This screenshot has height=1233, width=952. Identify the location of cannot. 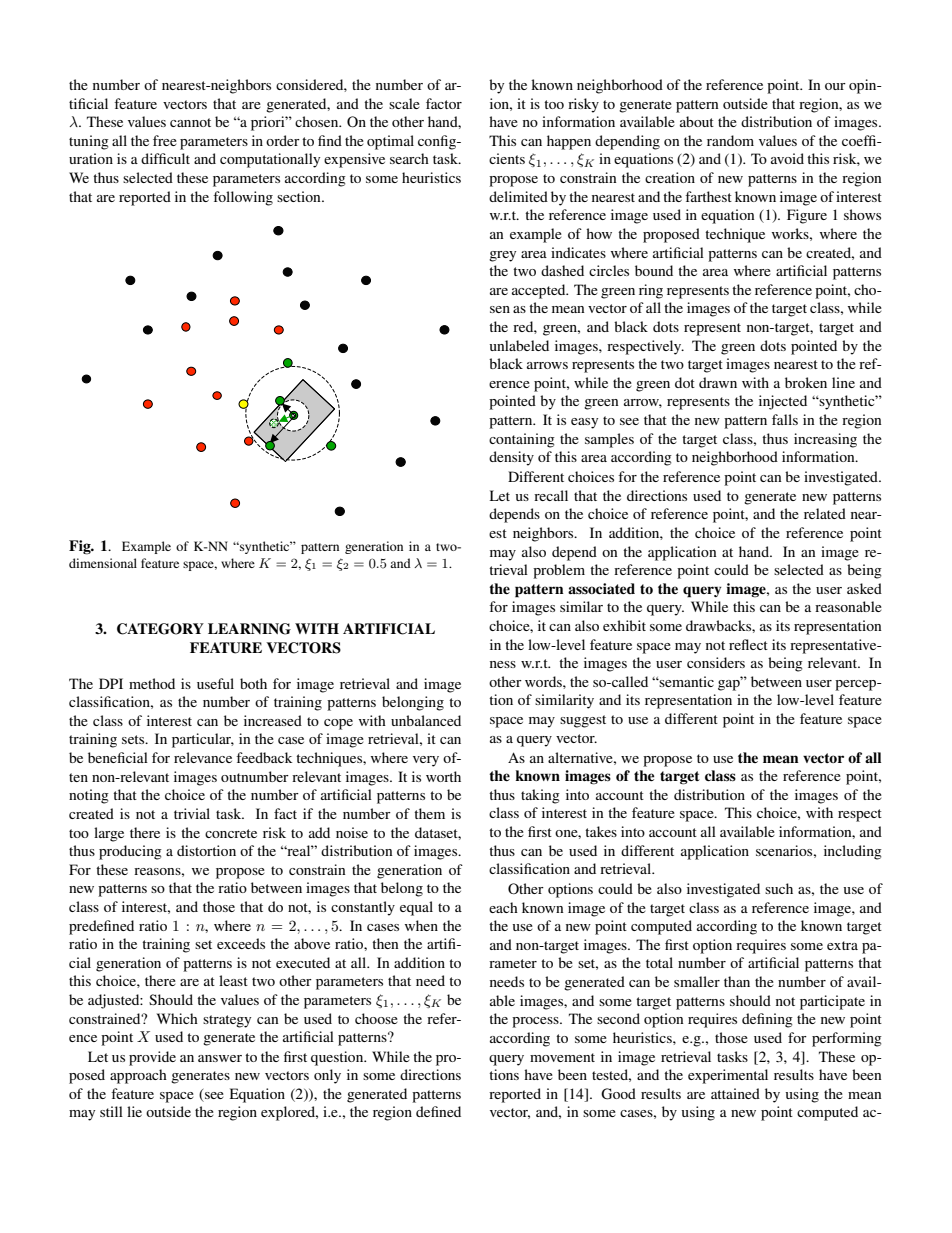
(190, 122).
